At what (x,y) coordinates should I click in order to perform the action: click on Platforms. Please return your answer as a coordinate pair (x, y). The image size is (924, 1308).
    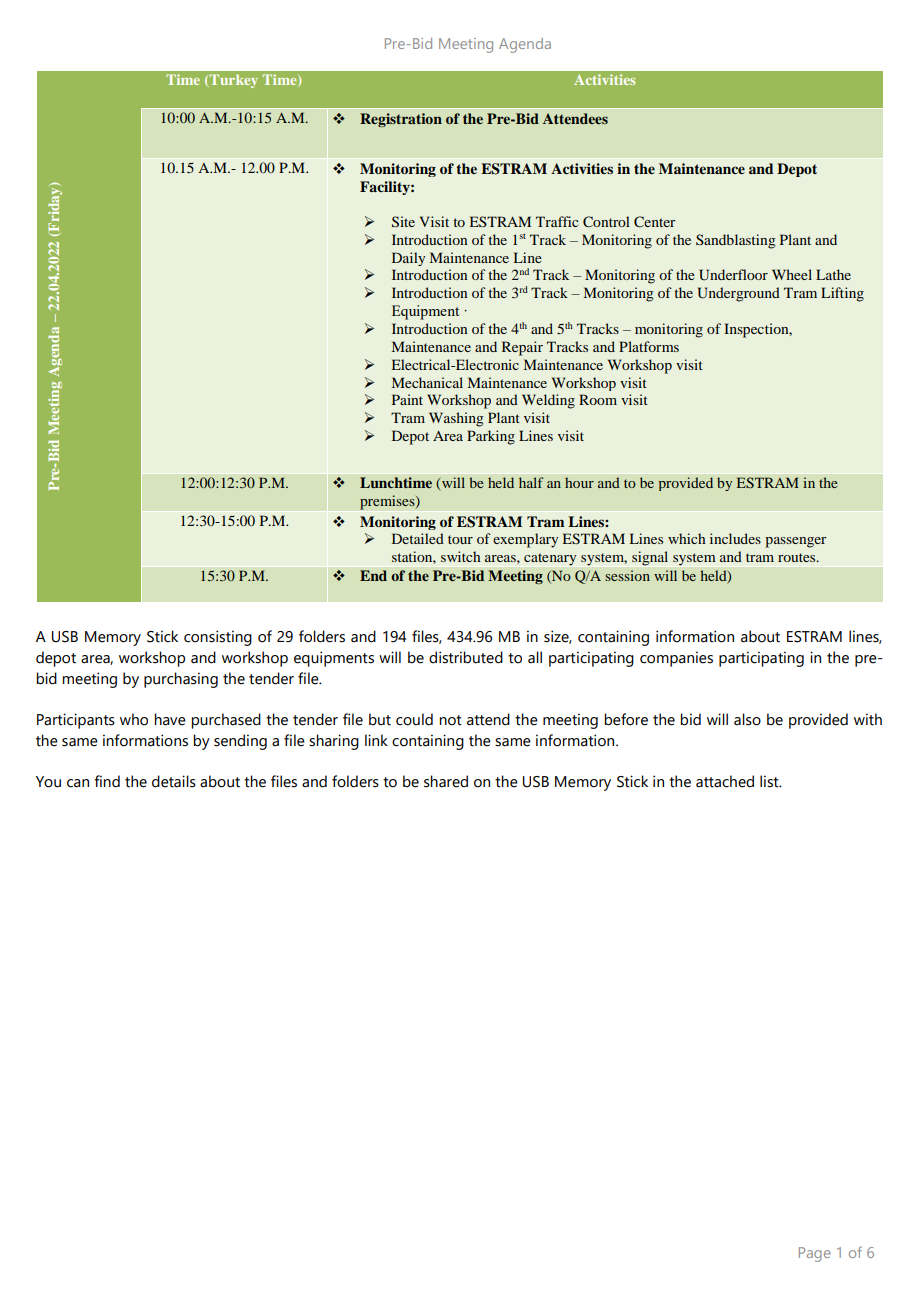
    Looking at the image, I should click on (649, 346).
